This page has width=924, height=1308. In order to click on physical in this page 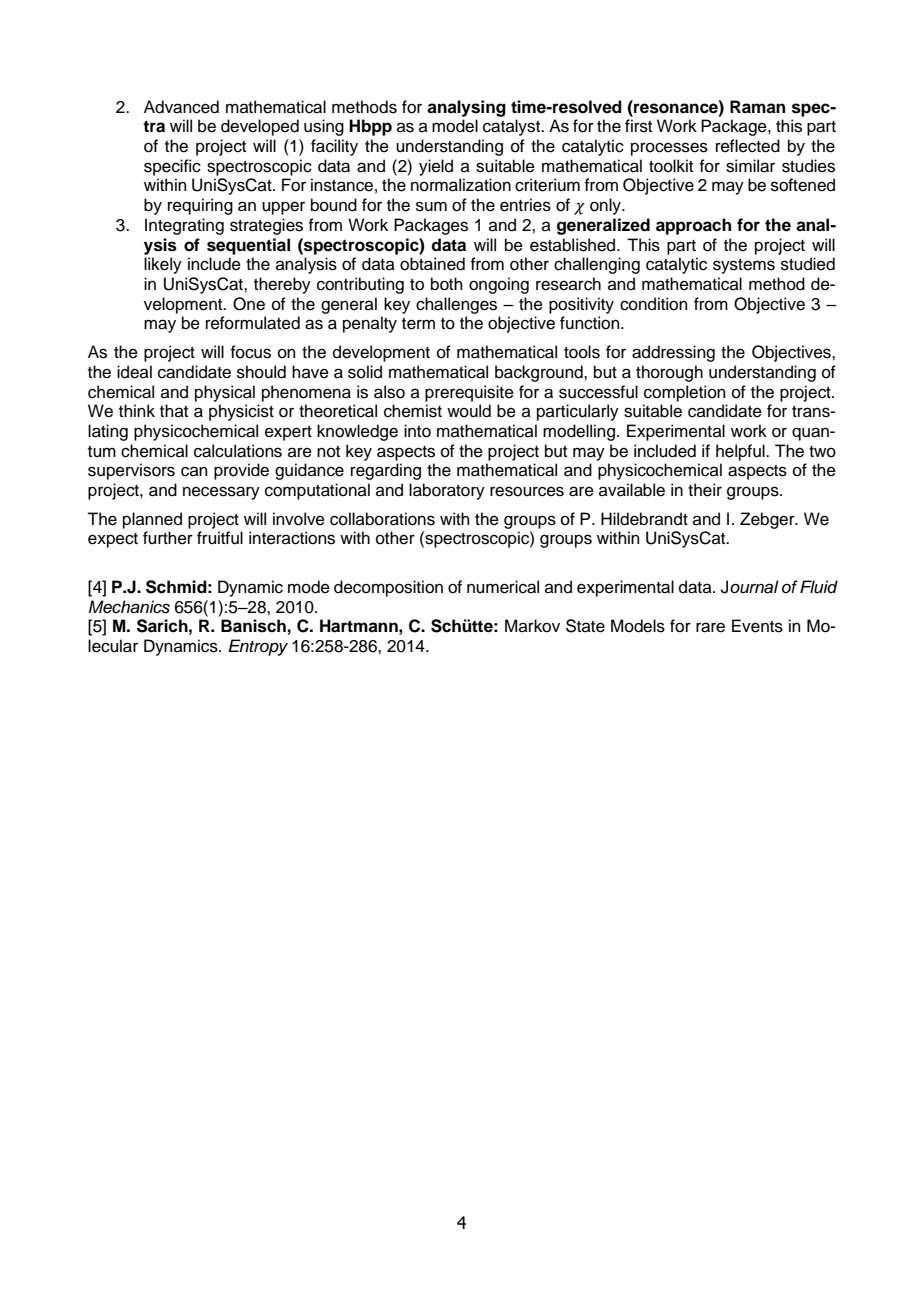, I will do `click(225, 393)`.
